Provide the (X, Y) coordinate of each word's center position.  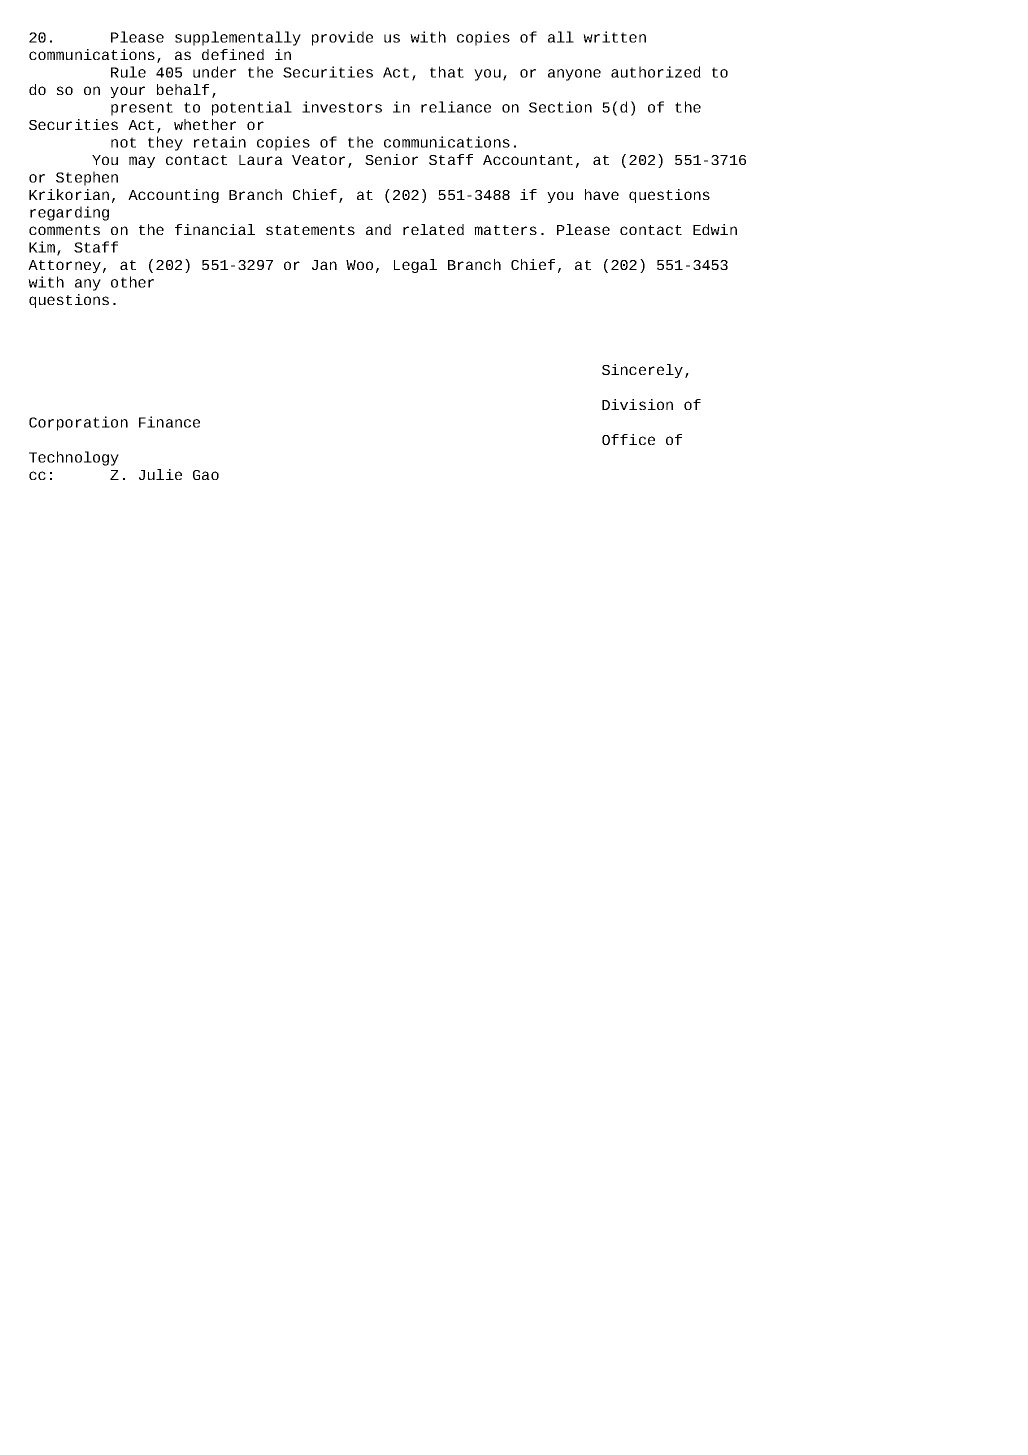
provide (342, 38)
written (614, 37)
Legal (415, 266)
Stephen (87, 178)
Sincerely (642, 371)
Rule (128, 72)
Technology (74, 458)
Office (628, 439)
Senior (391, 159)
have (602, 194)
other (132, 282)
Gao (206, 475)
